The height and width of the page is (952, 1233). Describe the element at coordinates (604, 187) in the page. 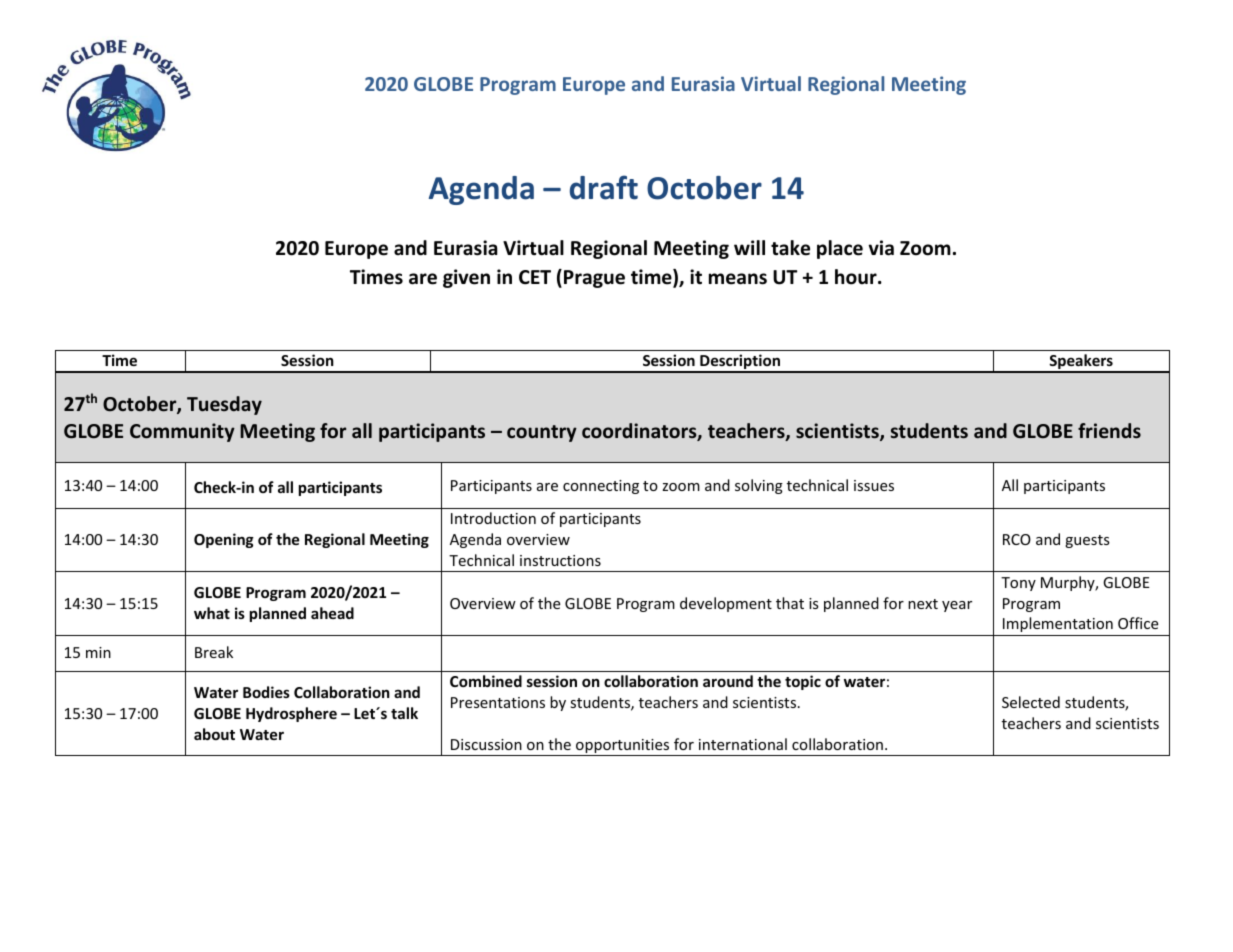

I see `draft` at that location.
